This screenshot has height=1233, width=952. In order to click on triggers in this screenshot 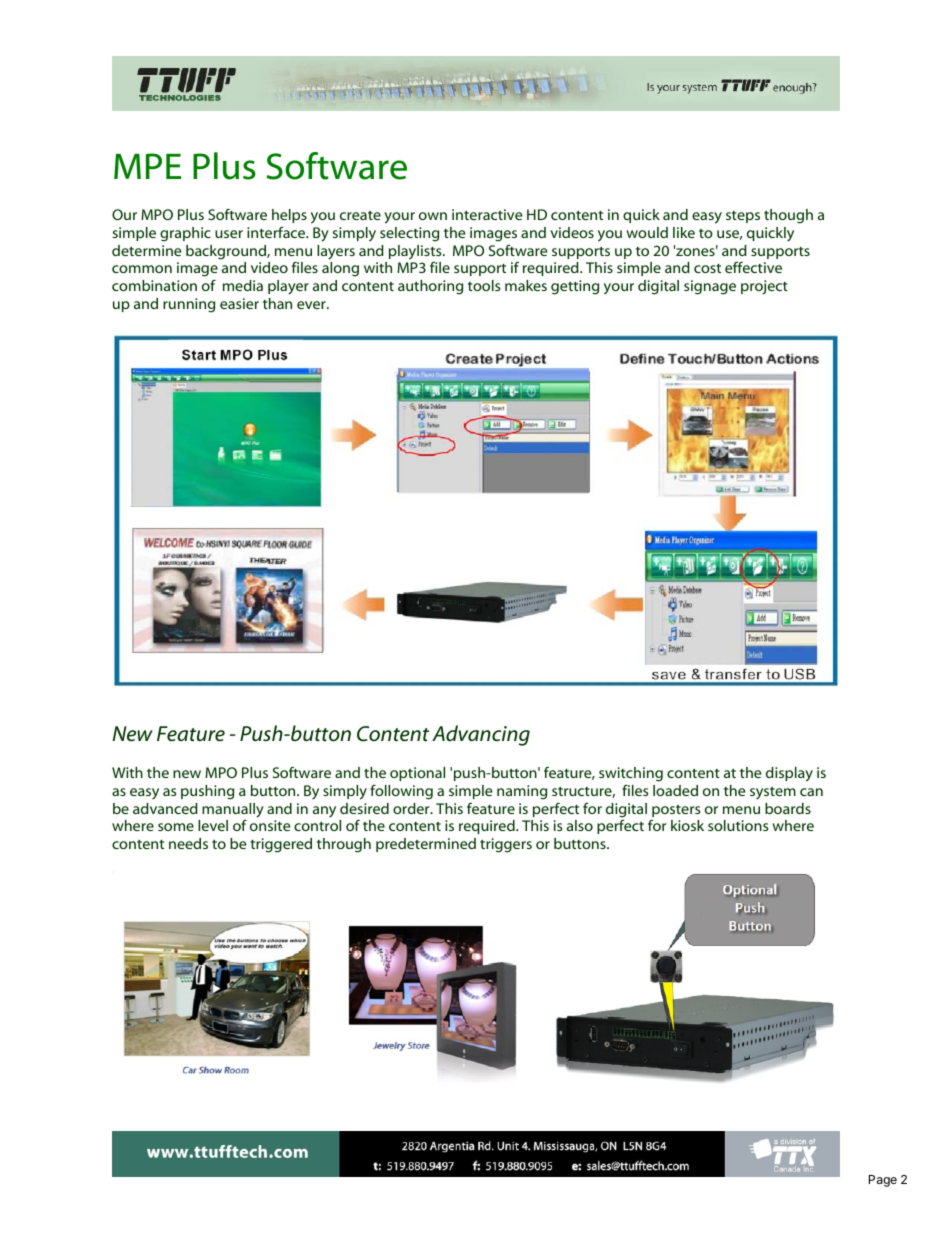, I will do `click(506, 845)`.
